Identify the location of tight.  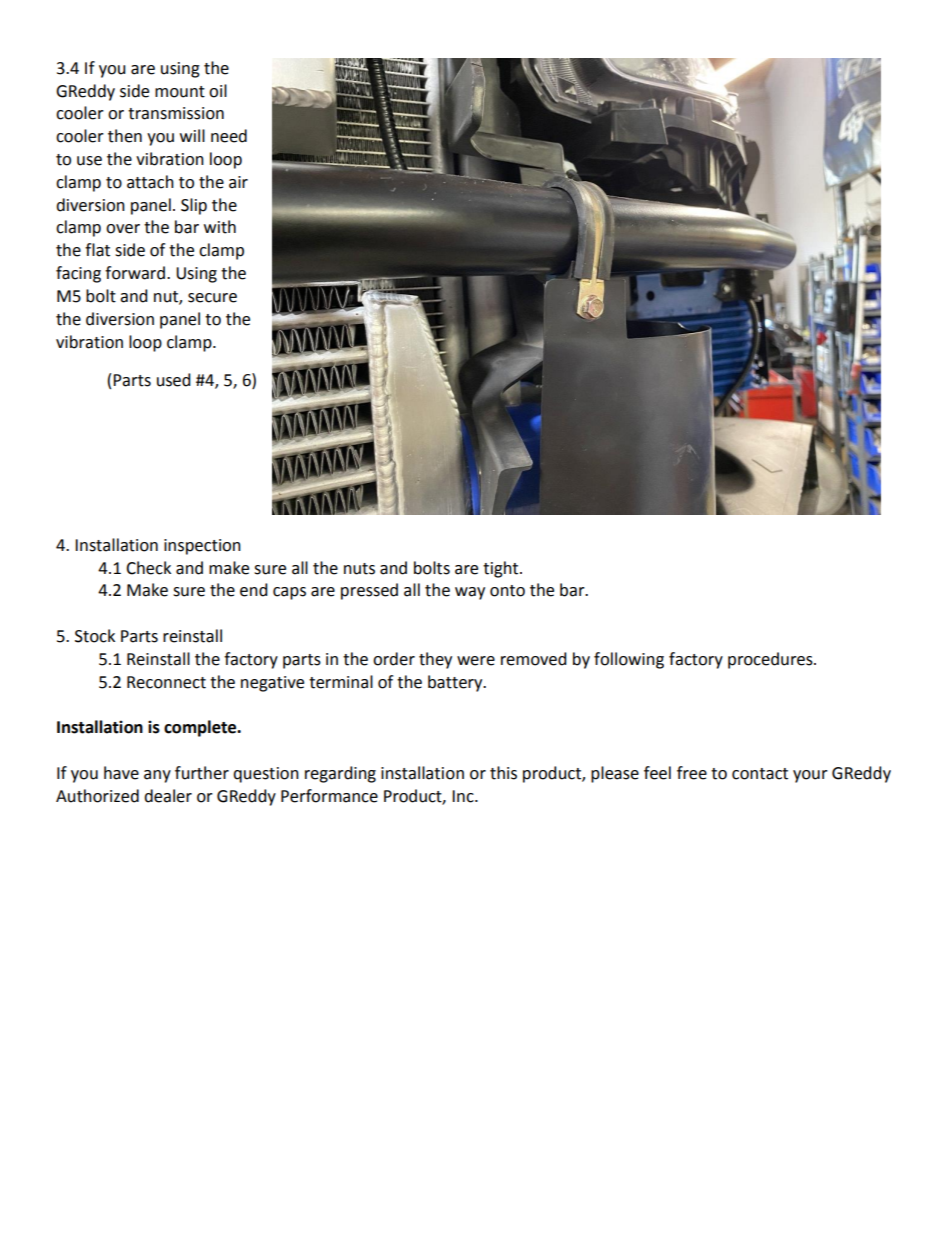
(502, 569).
